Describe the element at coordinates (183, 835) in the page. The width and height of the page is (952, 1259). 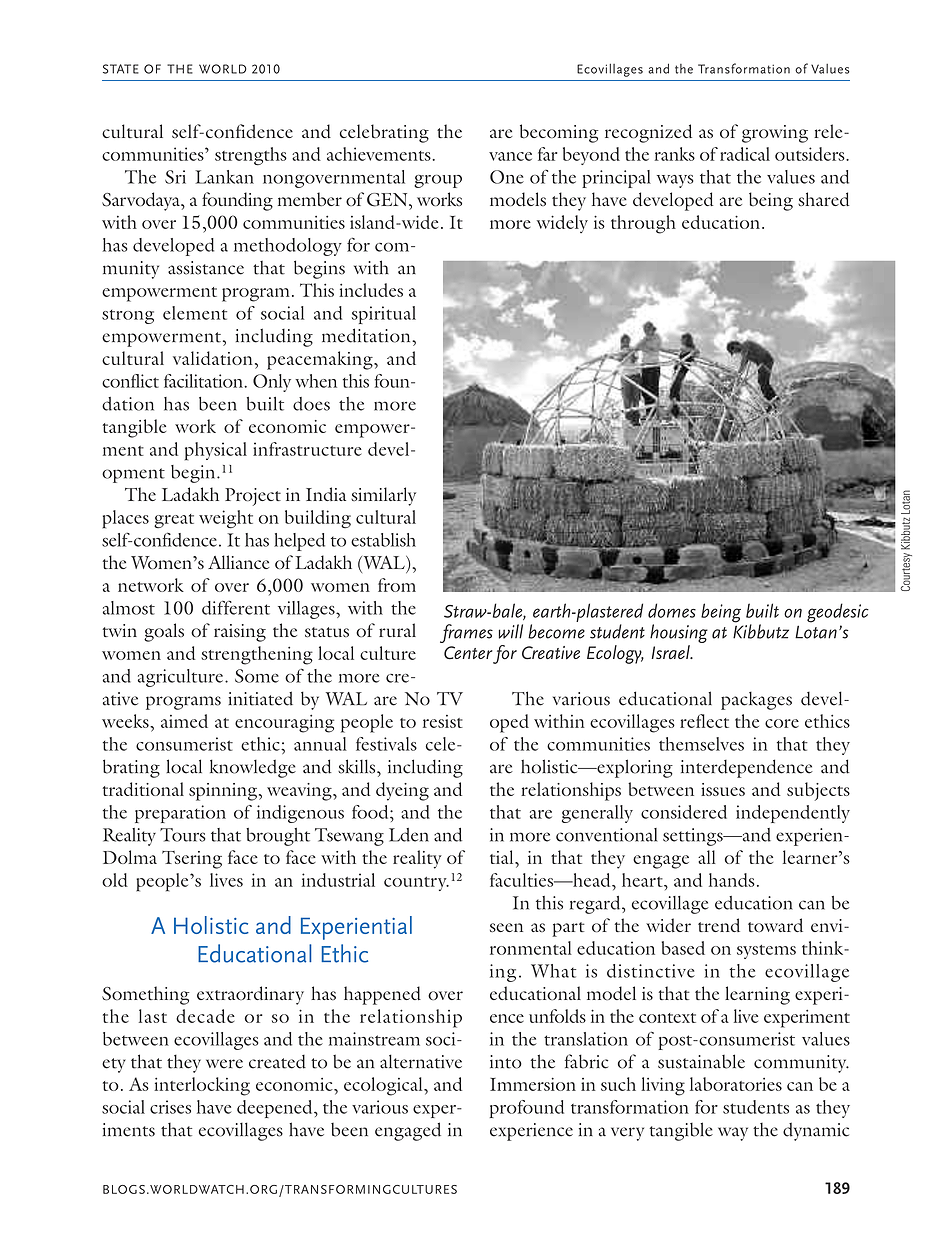
I see `Tours` at that location.
